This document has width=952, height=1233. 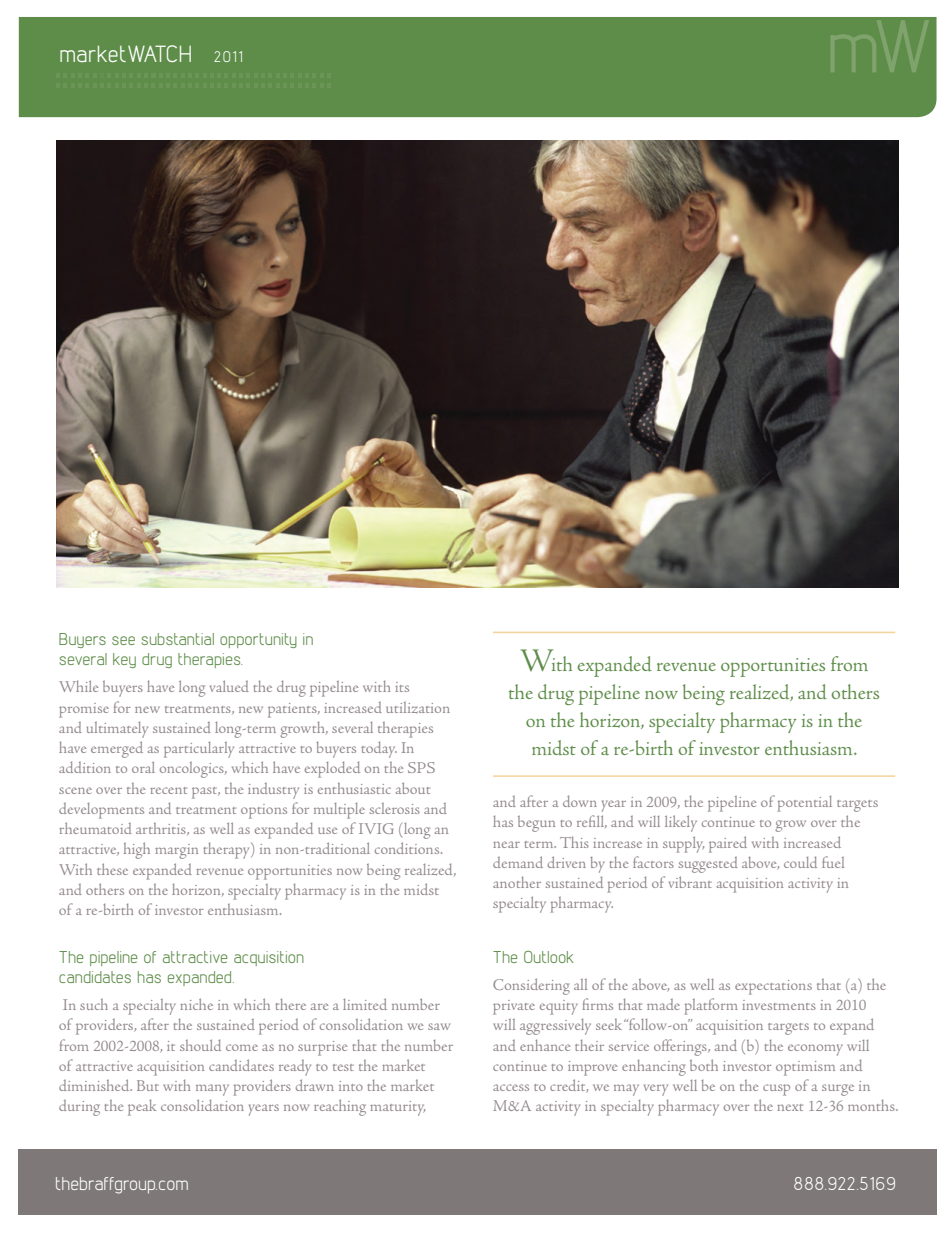 I want to click on another, so click(x=517, y=882).
